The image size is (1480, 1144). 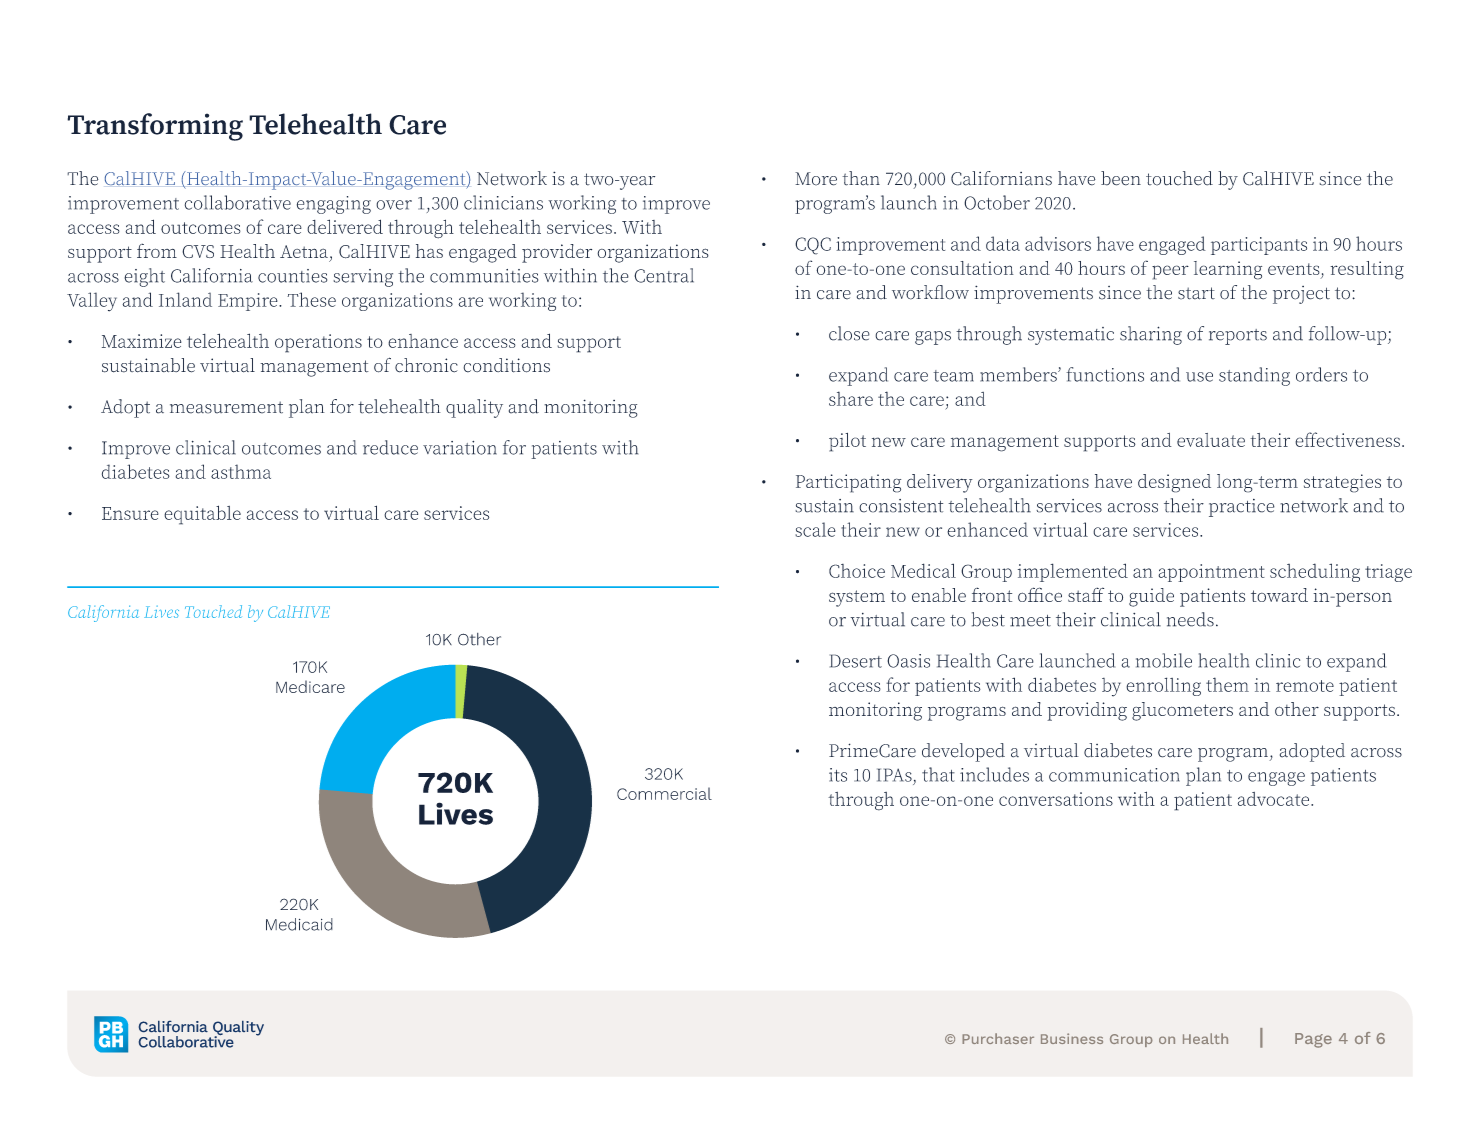 What do you see at coordinates (1275, 799) in the document?
I see `advocate` at bounding box center [1275, 799].
